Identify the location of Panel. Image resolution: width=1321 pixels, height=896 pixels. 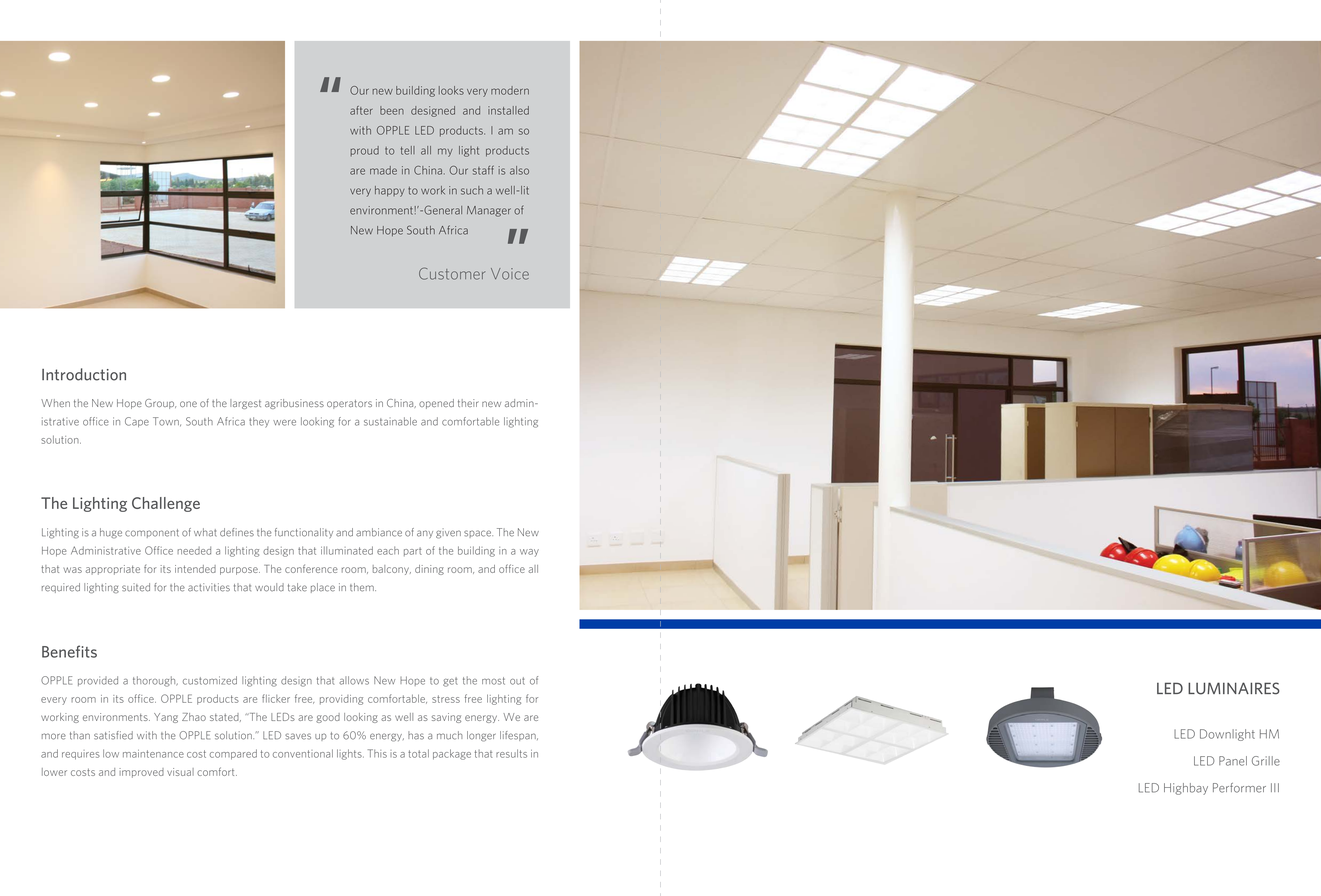
(1233, 761).
